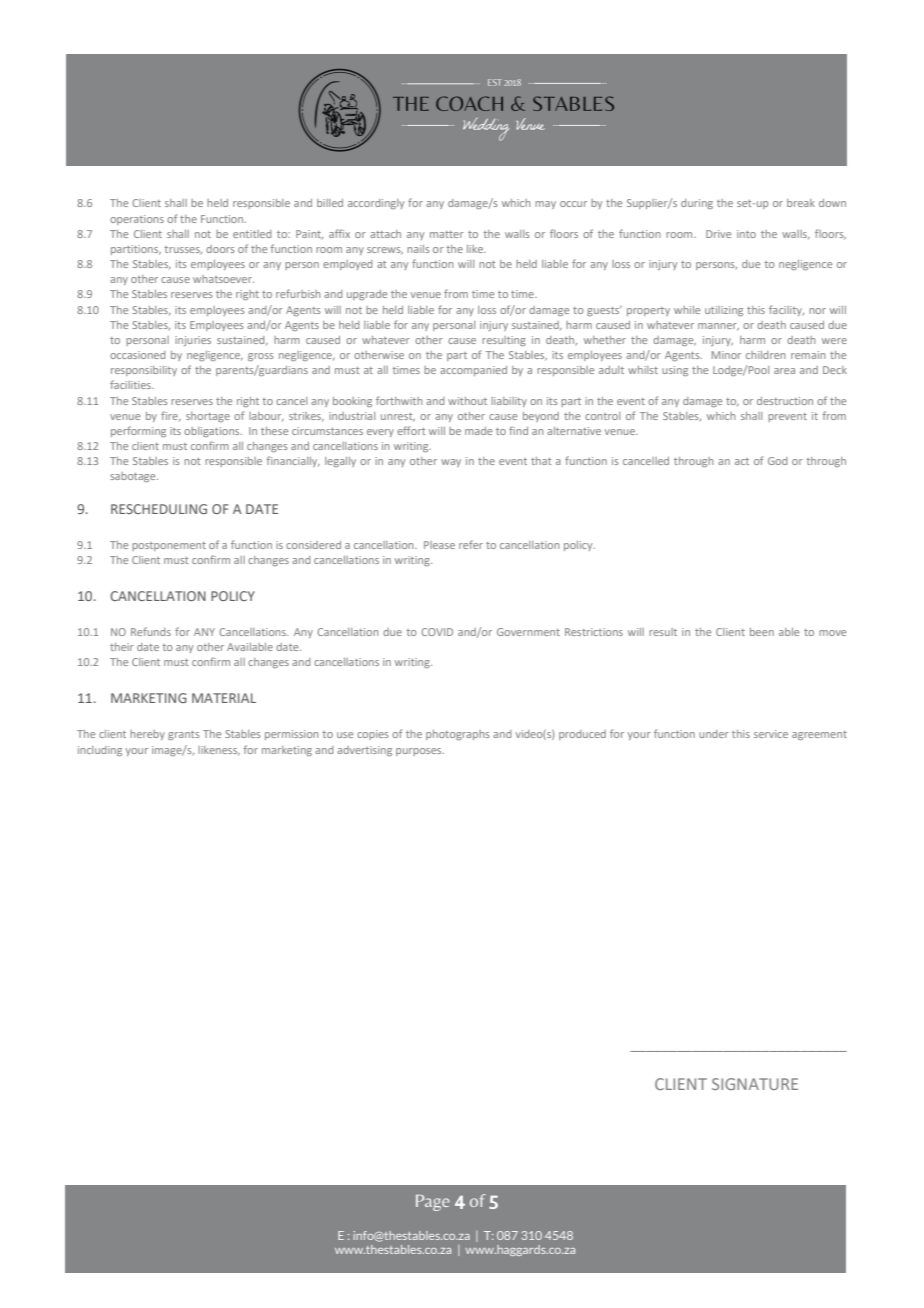  I want to click on Page, so click(433, 1203).
